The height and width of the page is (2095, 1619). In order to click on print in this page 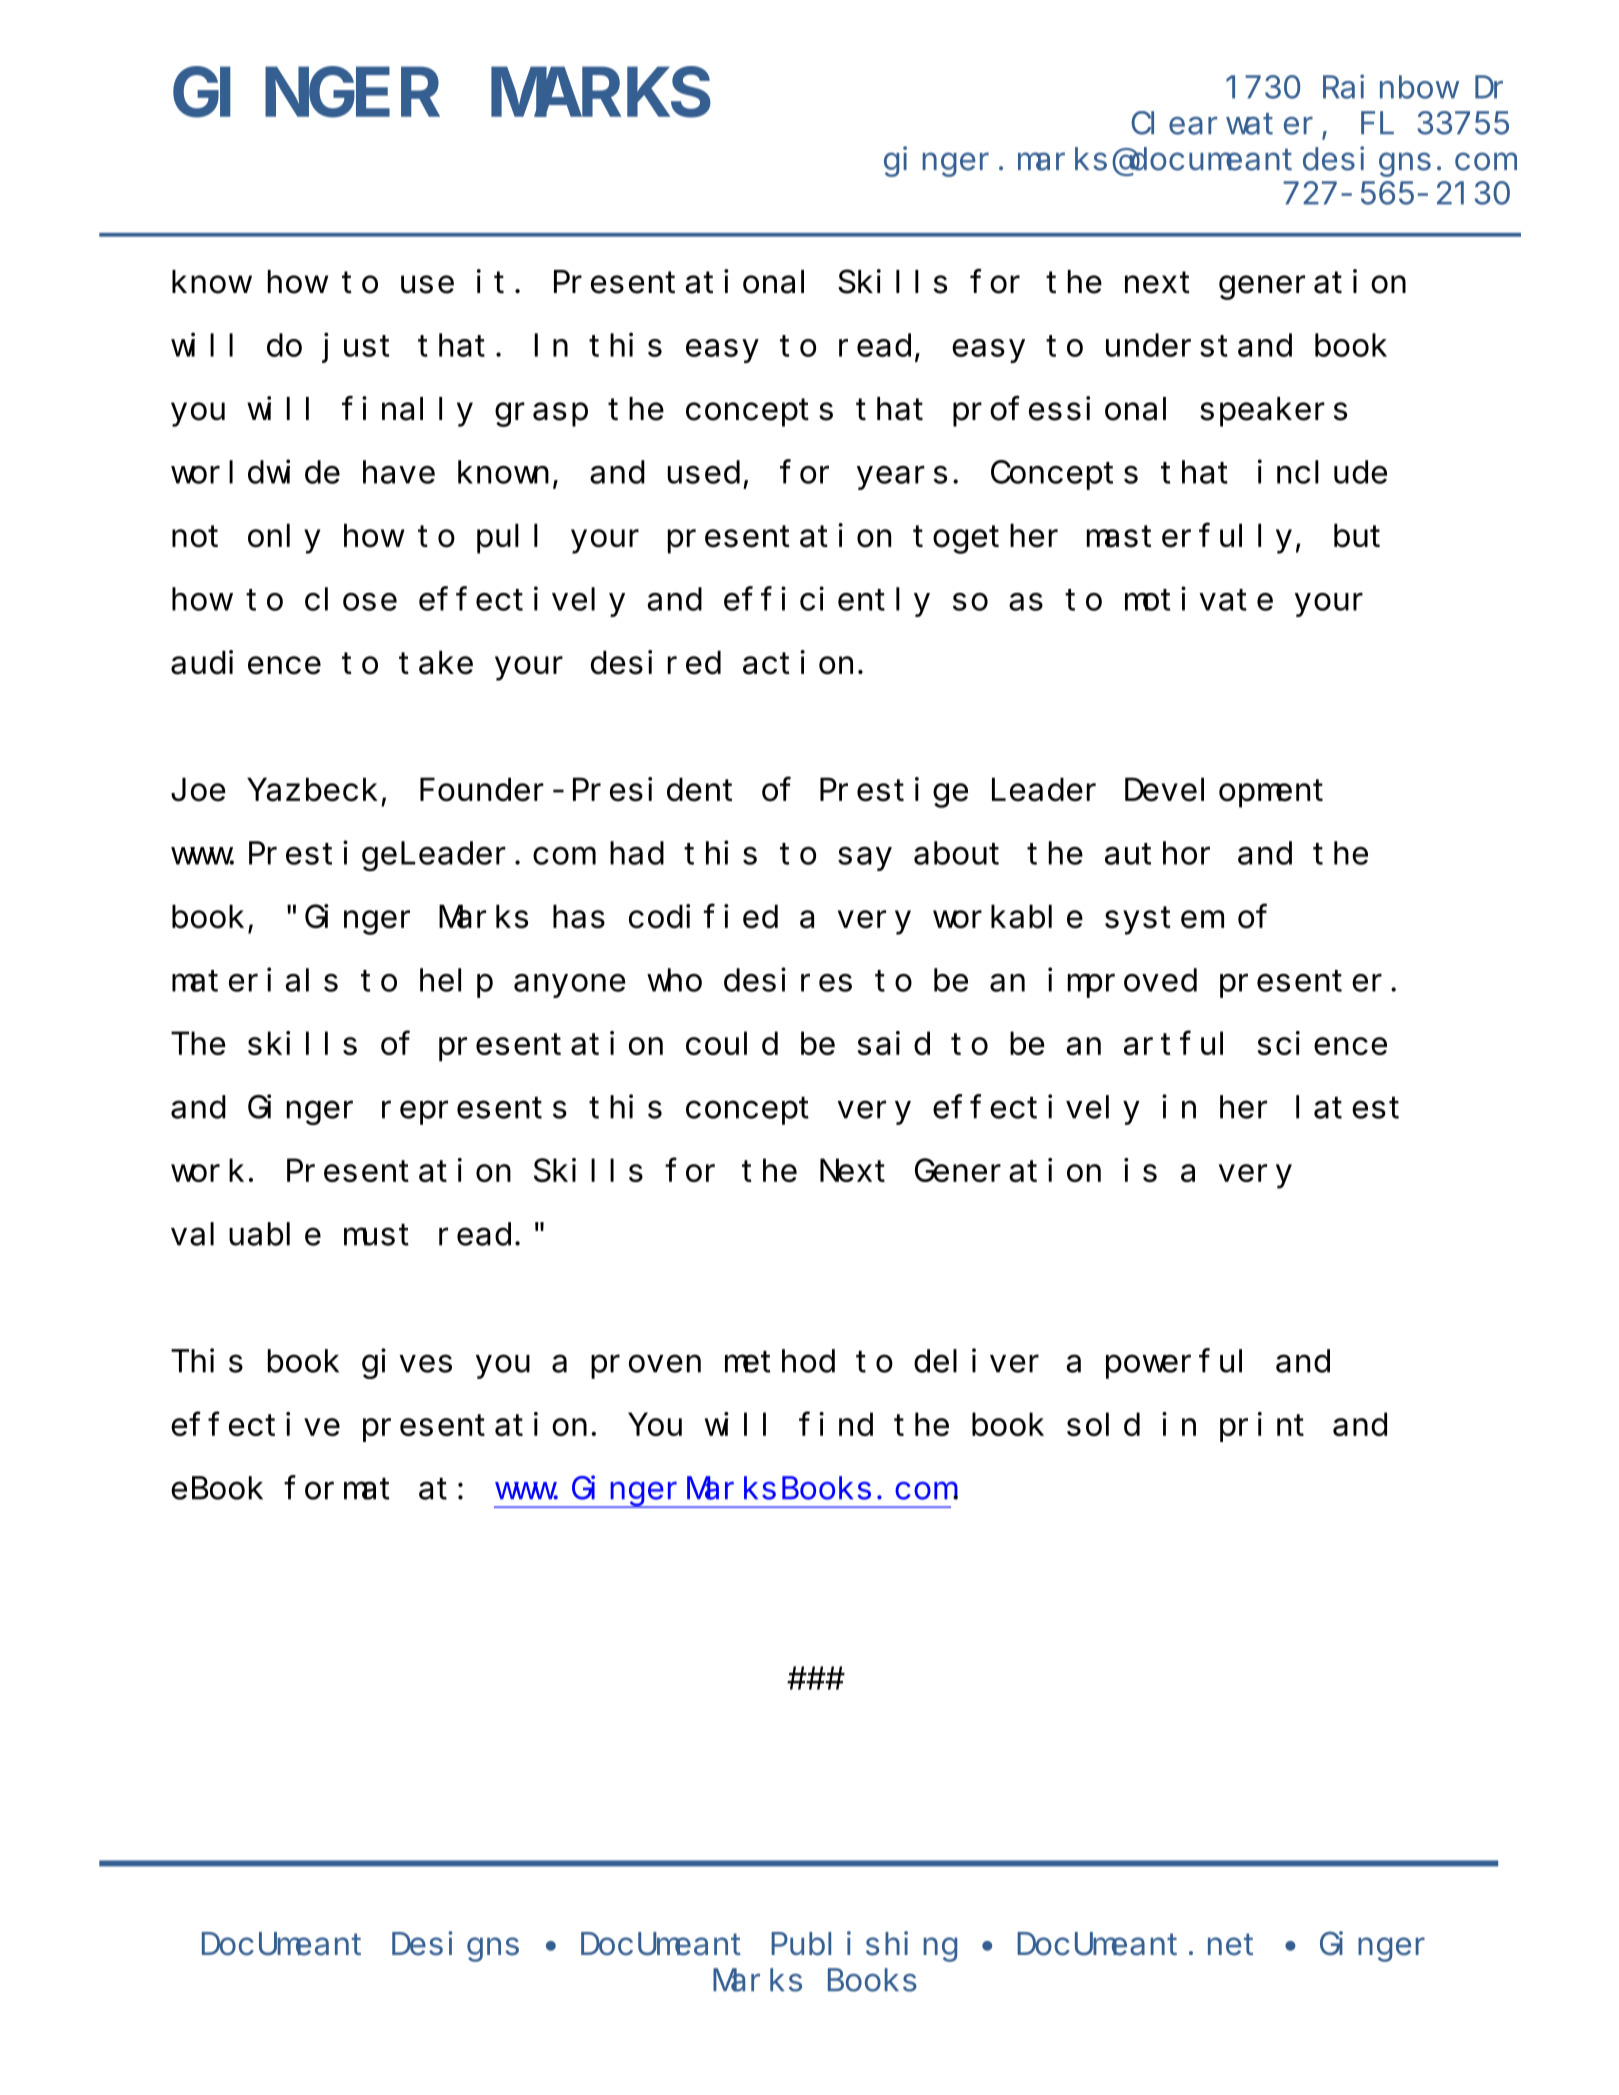, I will do `click(1262, 1427)`.
